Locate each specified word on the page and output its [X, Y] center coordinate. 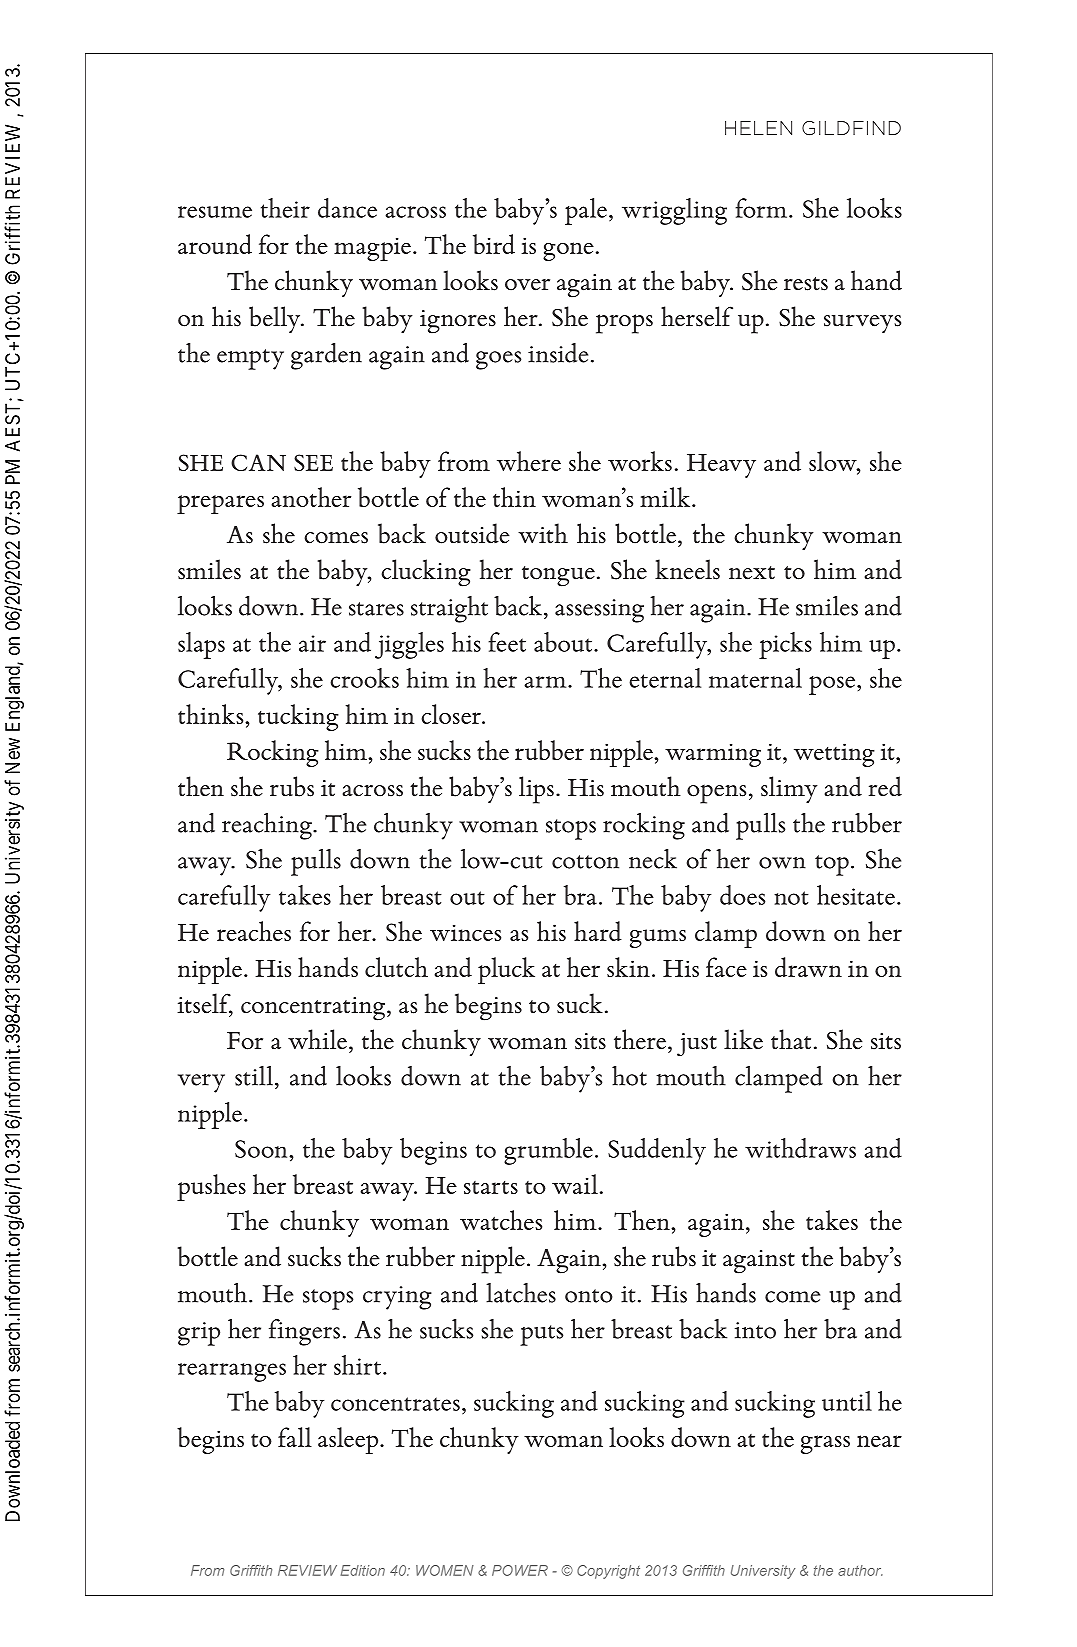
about [564, 642]
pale [586, 211]
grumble [548, 1151]
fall [295, 1437]
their [285, 208]
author [860, 1570]
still [254, 1076]
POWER [520, 1570]
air [312, 643]
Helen [758, 128]
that [791, 1039]
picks [785, 645]
